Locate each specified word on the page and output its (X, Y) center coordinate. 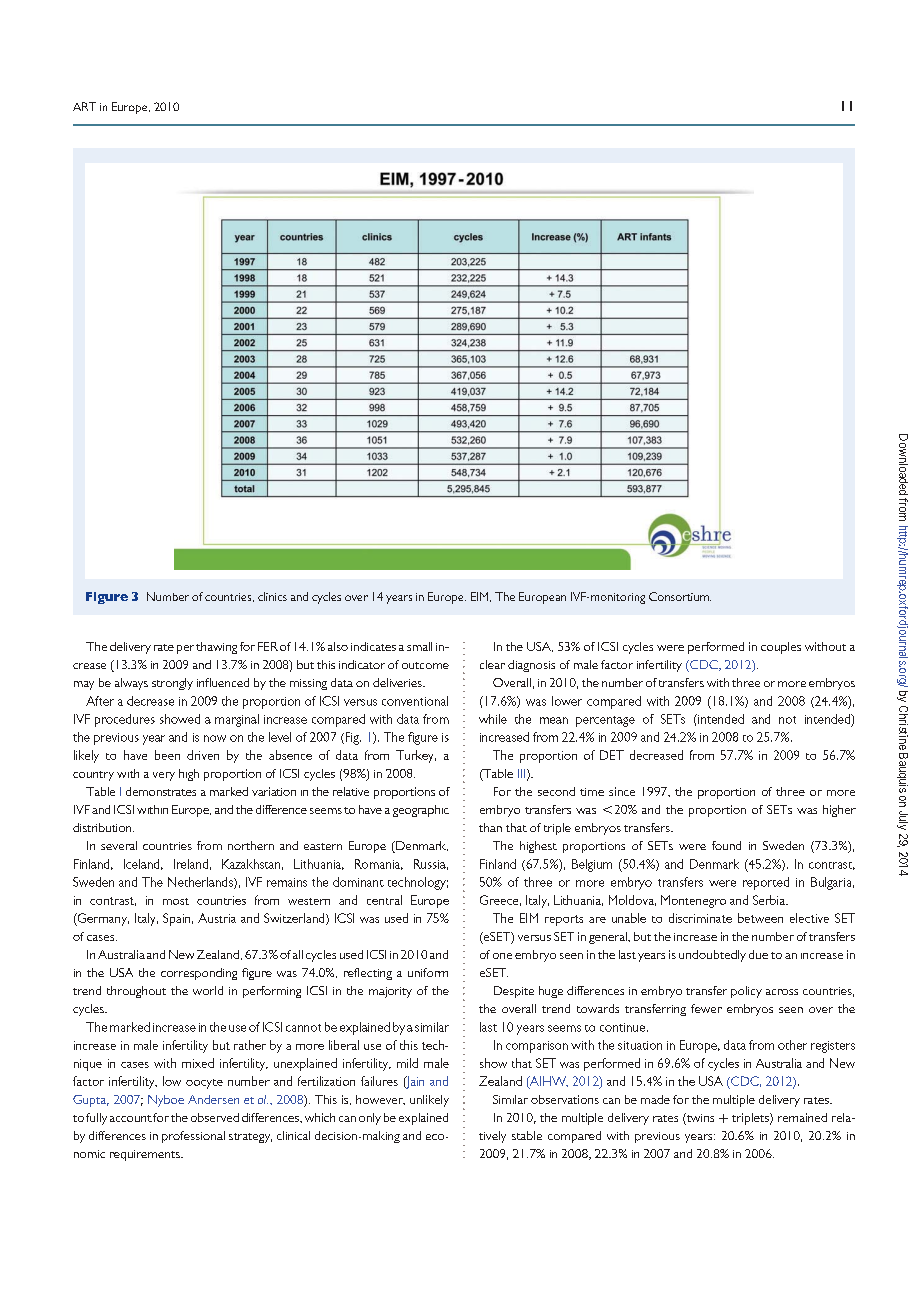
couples (781, 648)
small (419, 646)
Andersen (213, 1099)
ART (84, 106)
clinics (272, 596)
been (167, 755)
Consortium (680, 596)
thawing (216, 648)
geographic (421, 811)
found (726, 845)
